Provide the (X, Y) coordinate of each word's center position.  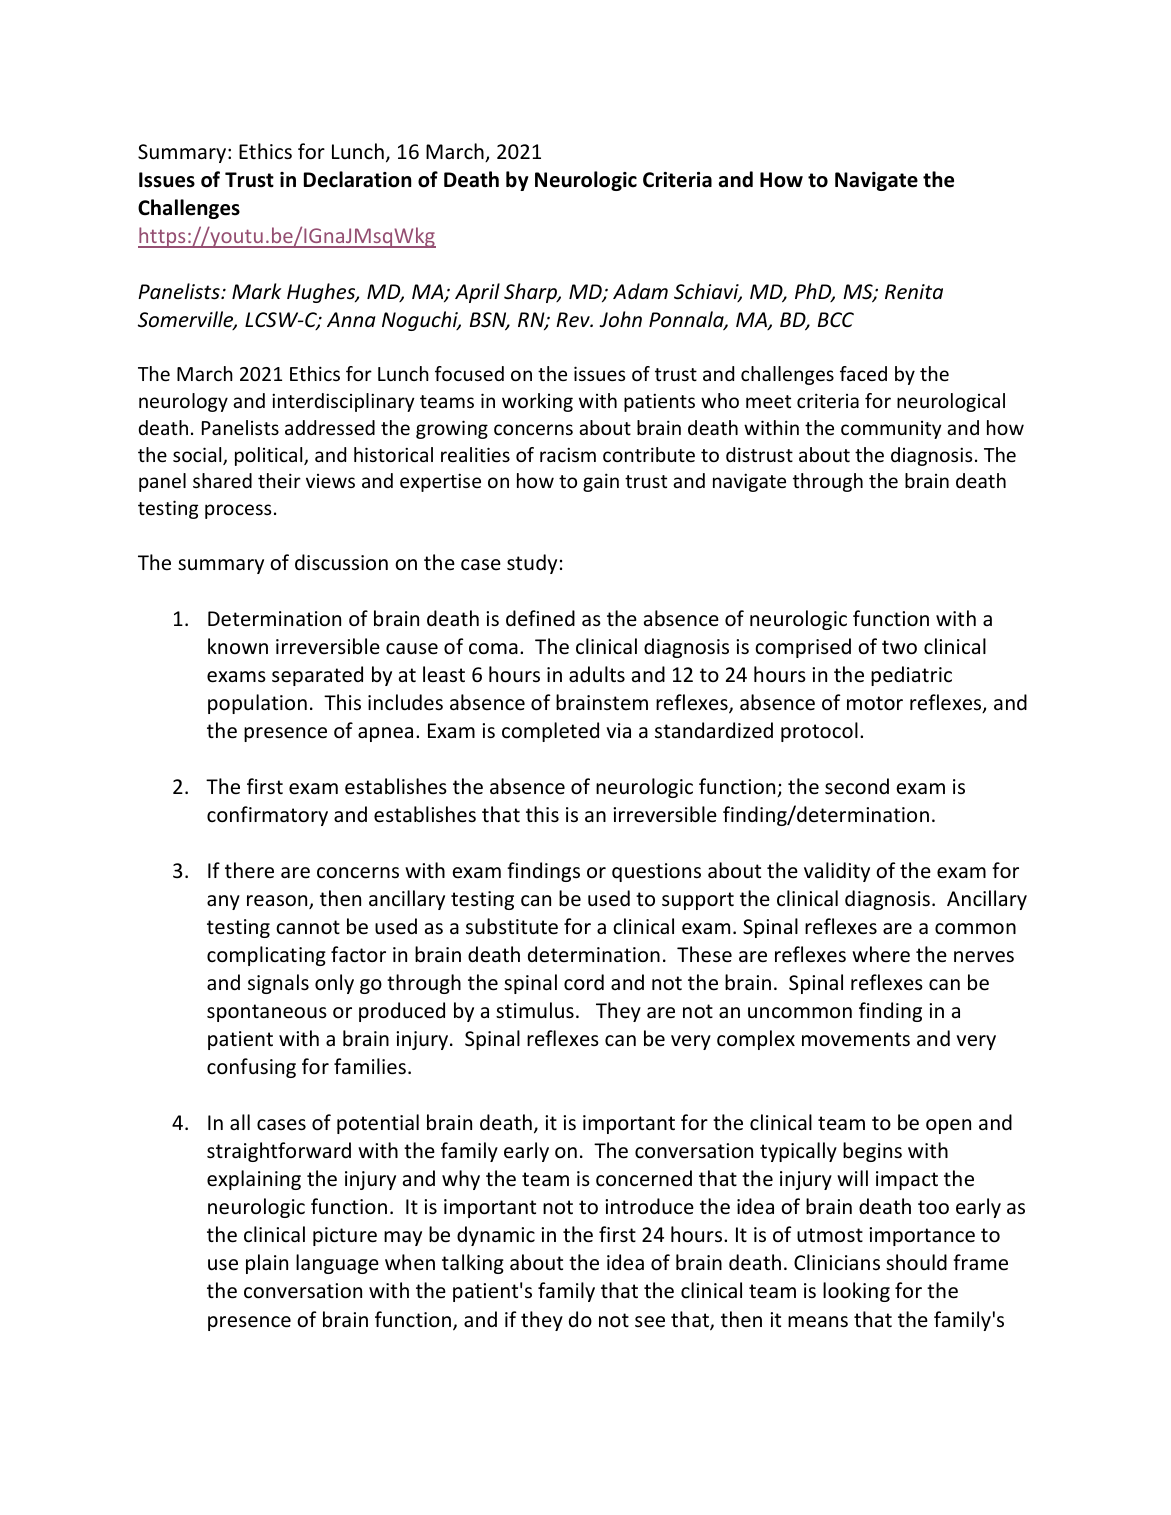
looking (856, 1292)
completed (550, 732)
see (650, 1322)
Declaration (357, 179)
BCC (836, 319)
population (257, 704)
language (337, 1264)
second (857, 786)
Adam (640, 291)
